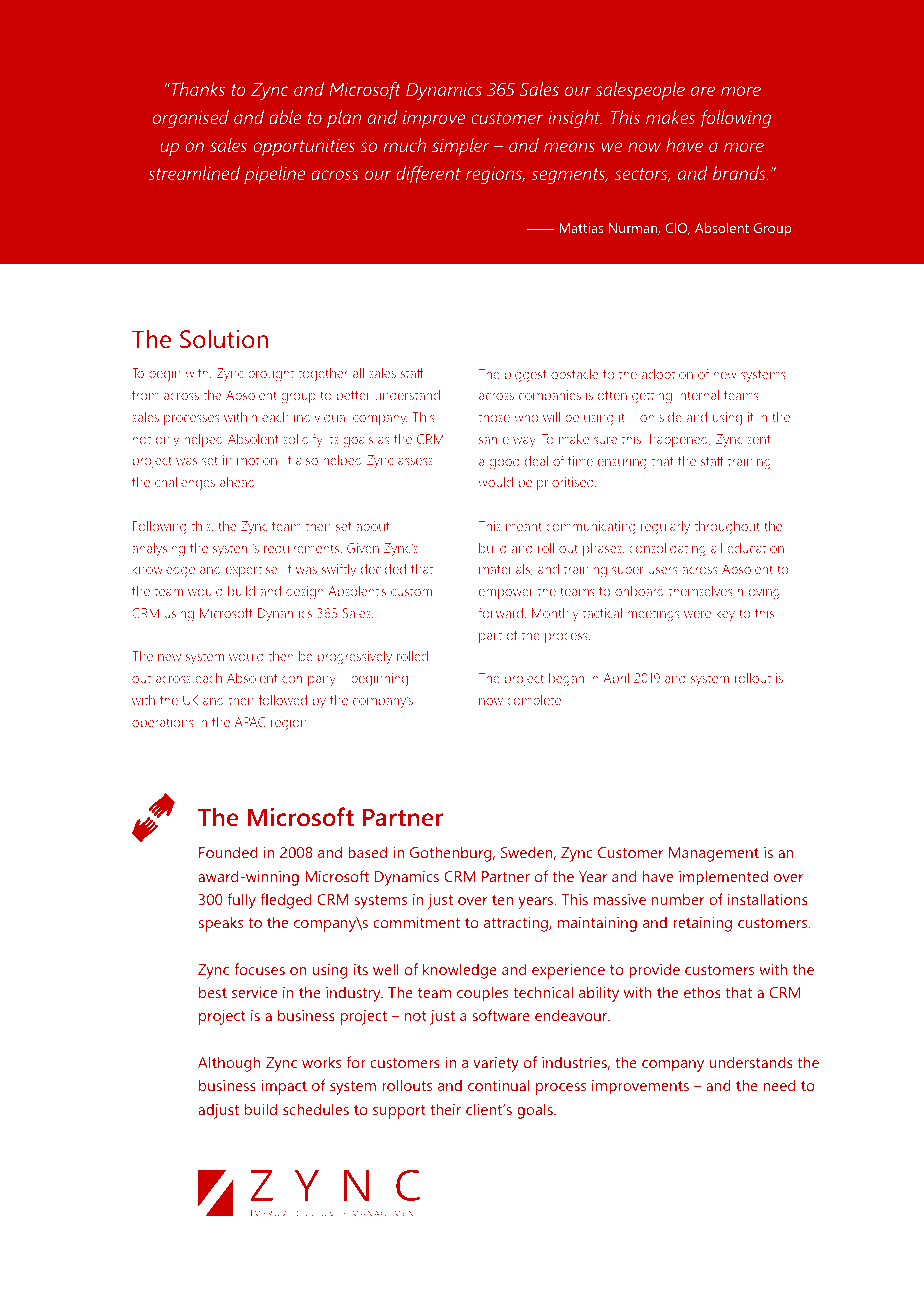 This screenshot has height=1308, width=924. I want to click on forward, so click(502, 612).
